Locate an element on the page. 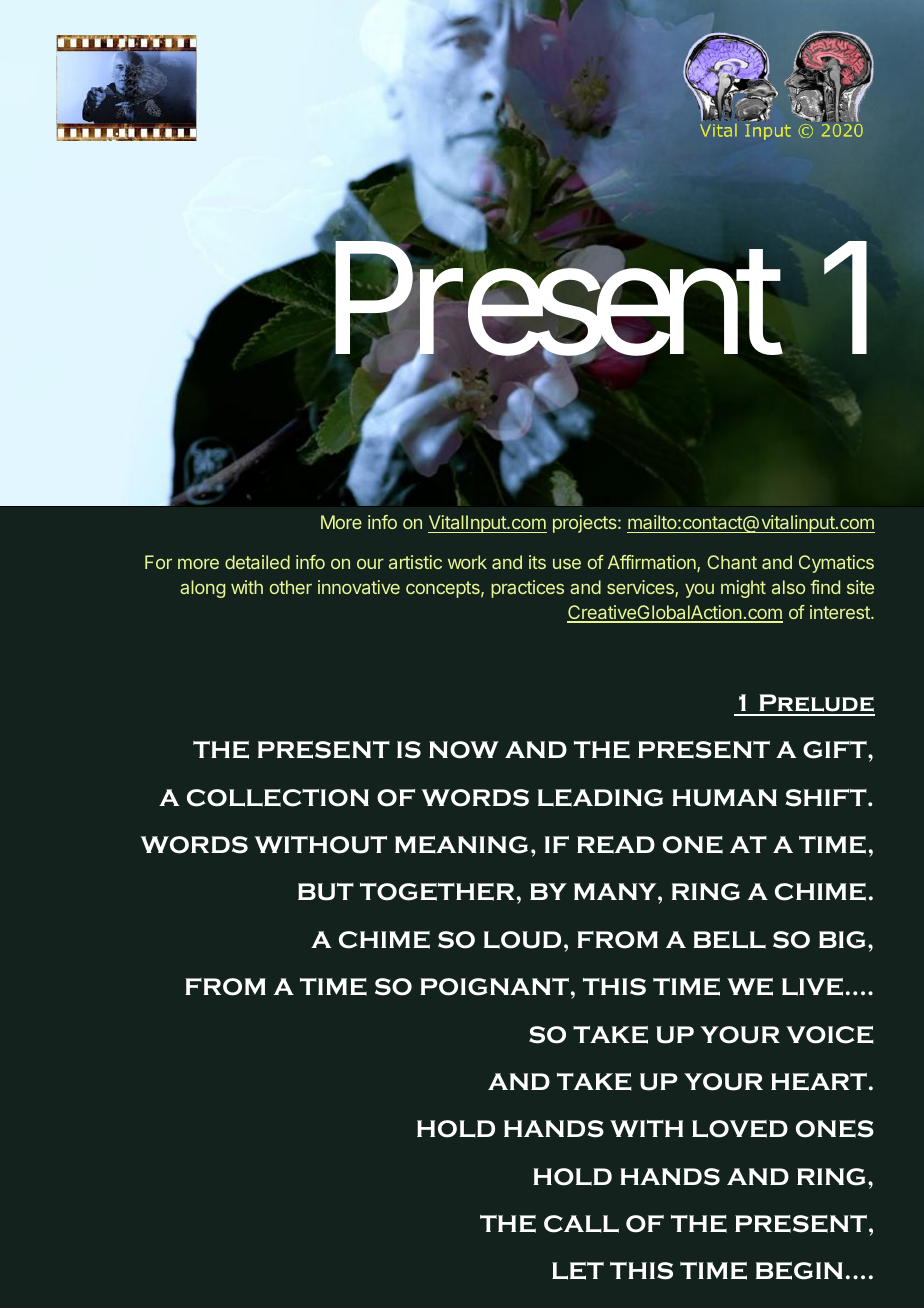 Image resolution: width=924 pixels, height=1308 pixels. POIGNANT is located at coordinates (494, 987).
